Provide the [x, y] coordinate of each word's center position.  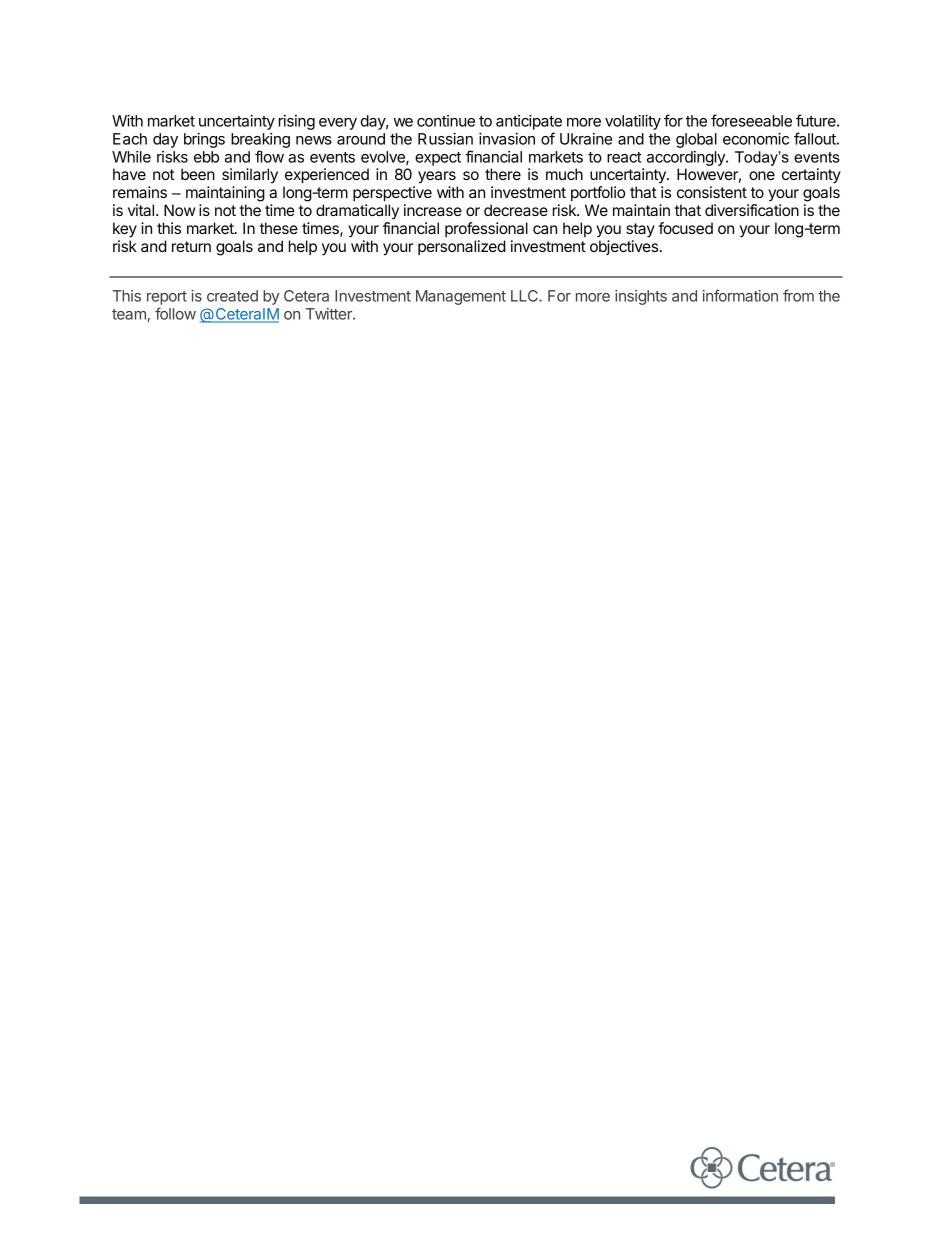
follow [175, 313]
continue [446, 121]
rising [297, 122]
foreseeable [751, 120]
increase [433, 210]
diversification [752, 210]
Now [180, 210]
